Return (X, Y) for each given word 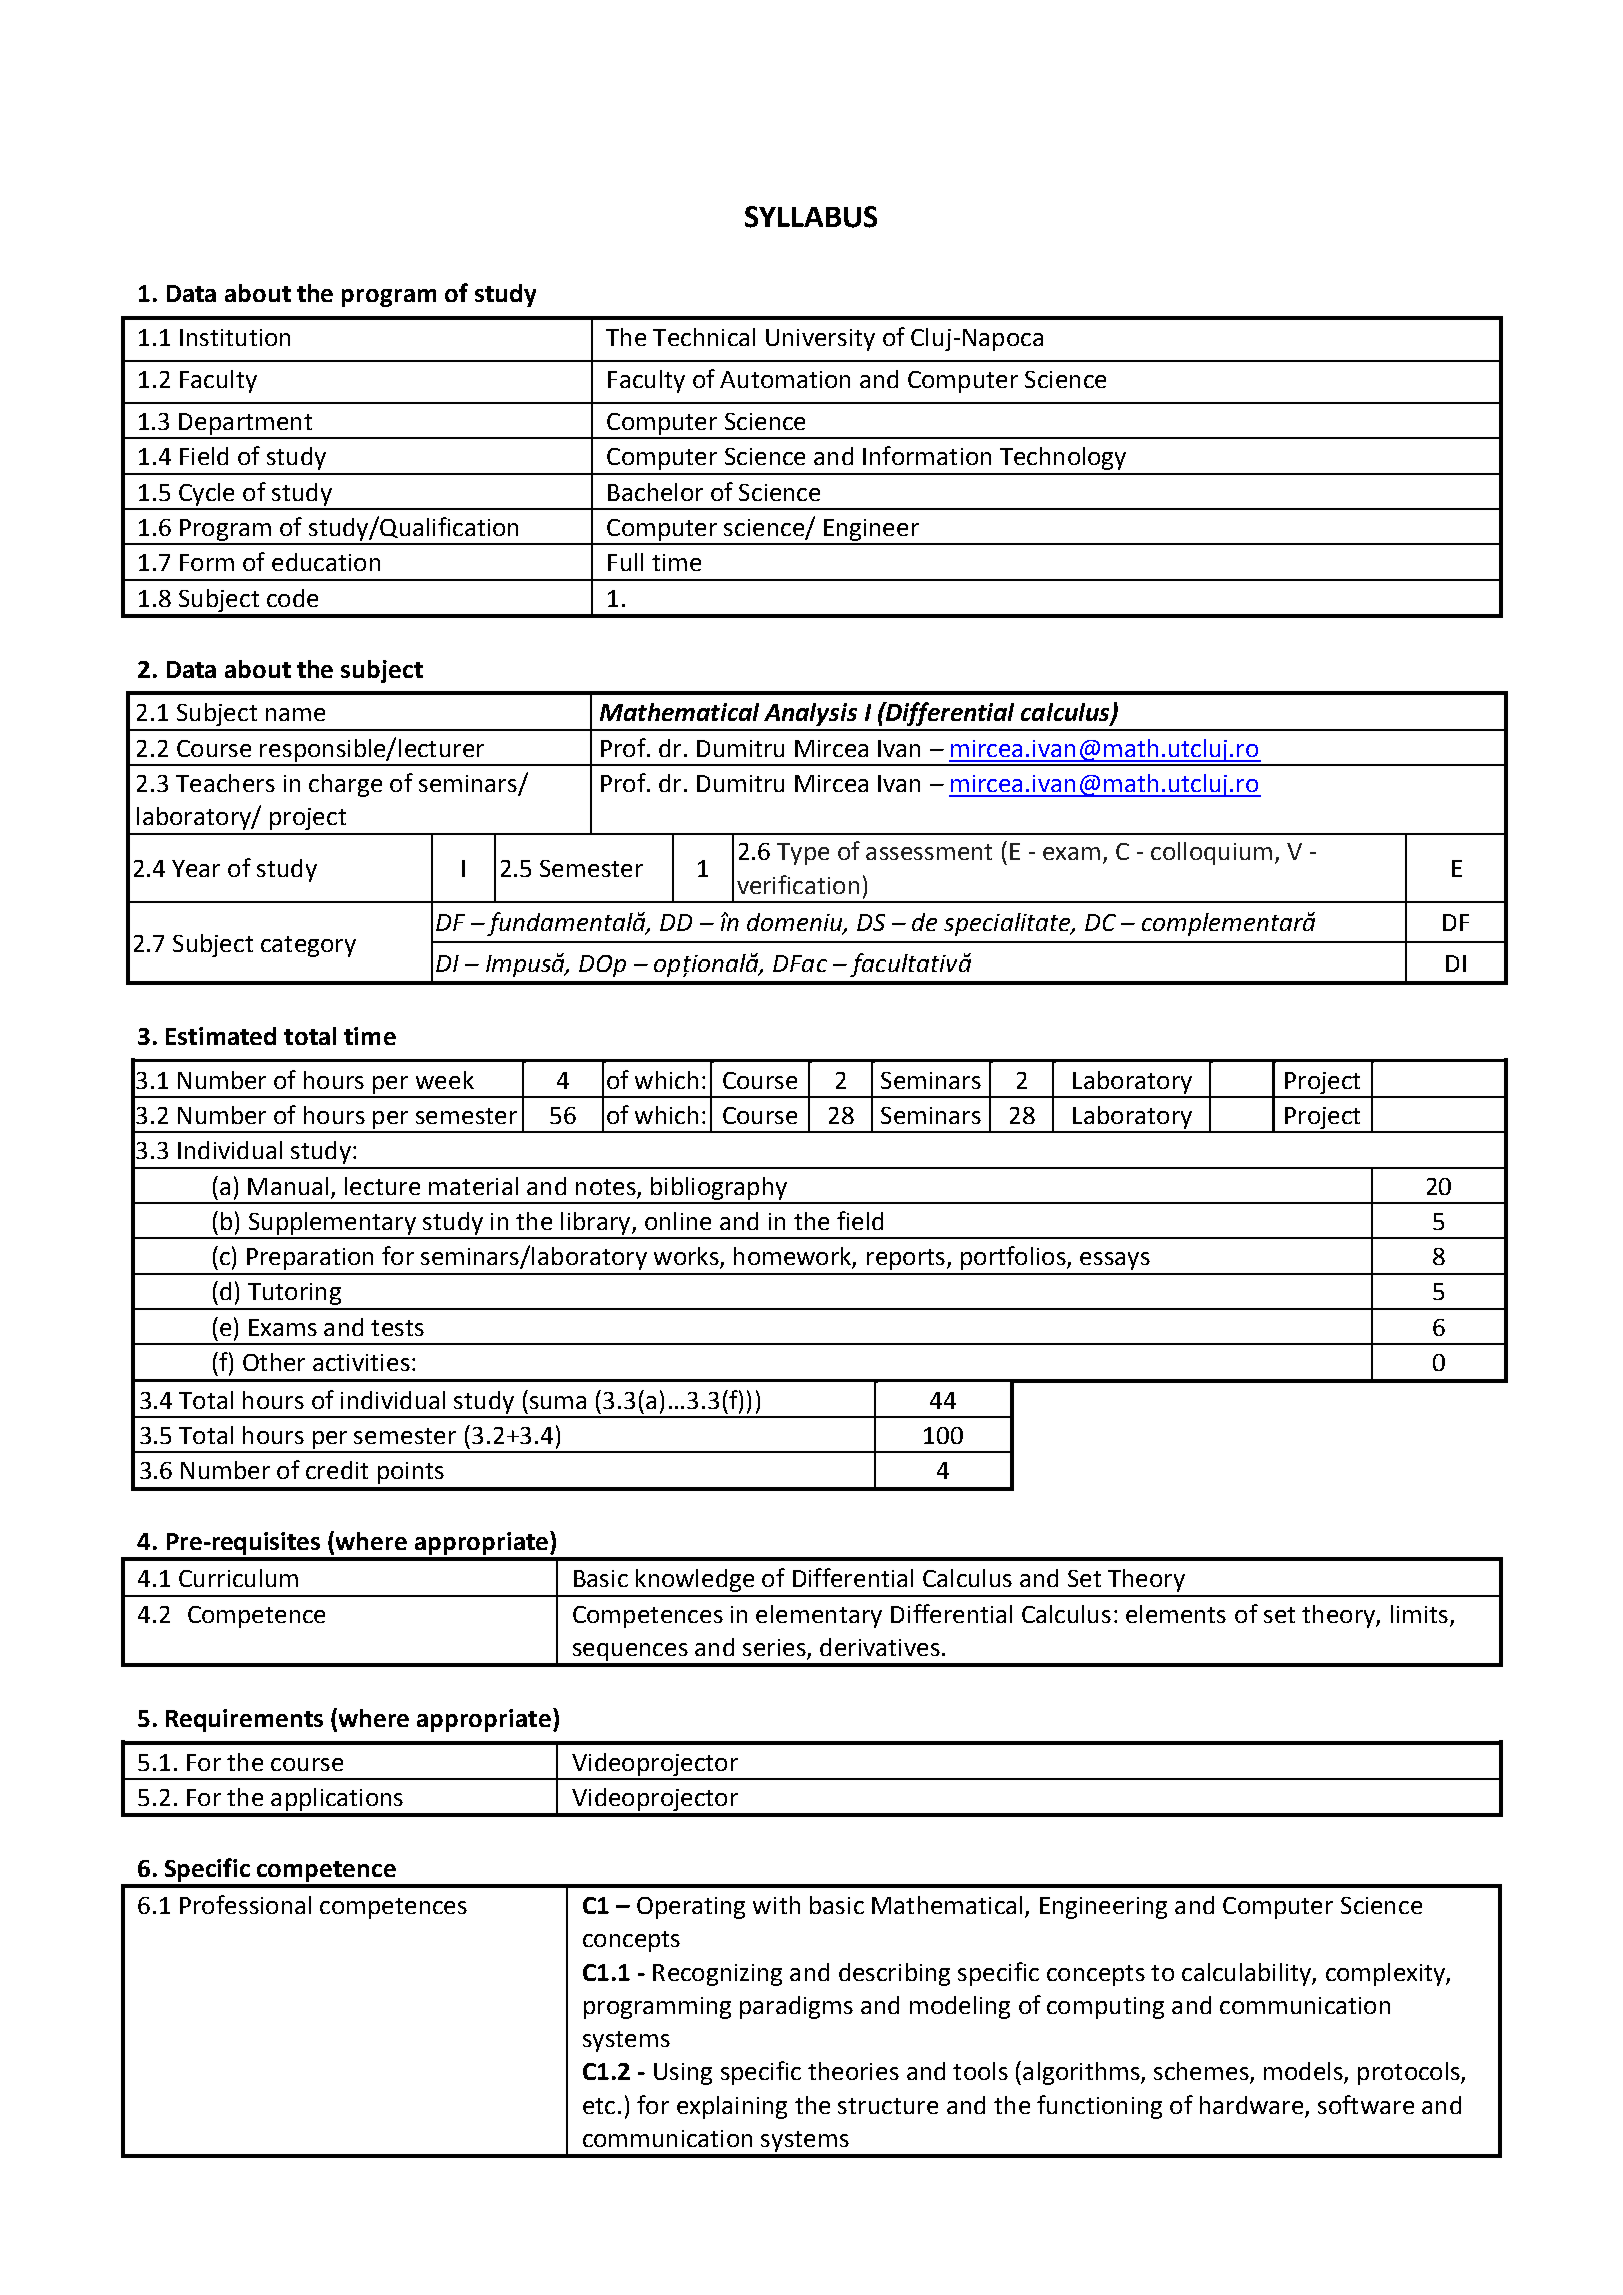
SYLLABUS (811, 217)
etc (599, 2106)
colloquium (1211, 853)
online (678, 1221)
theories (853, 2071)
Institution (235, 337)
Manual (288, 1186)
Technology (1063, 458)
